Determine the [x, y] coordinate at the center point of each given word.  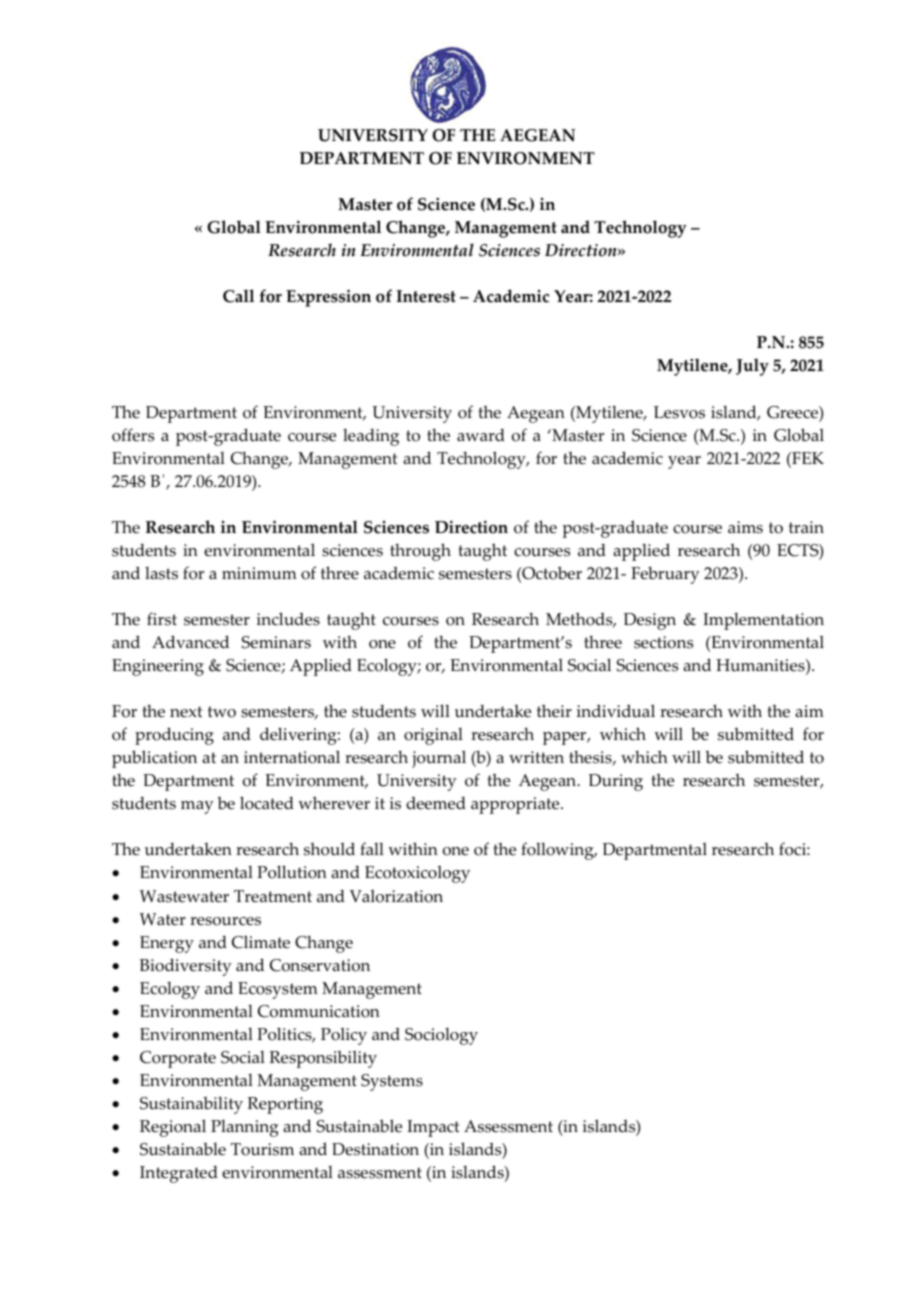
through [420, 552]
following [558, 851]
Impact [433, 1128]
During [616, 782]
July [752, 367]
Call [238, 296]
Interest [426, 296]
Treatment [273, 896]
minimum [259, 573]
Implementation [763, 621]
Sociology [441, 1036]
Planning [245, 1128]
